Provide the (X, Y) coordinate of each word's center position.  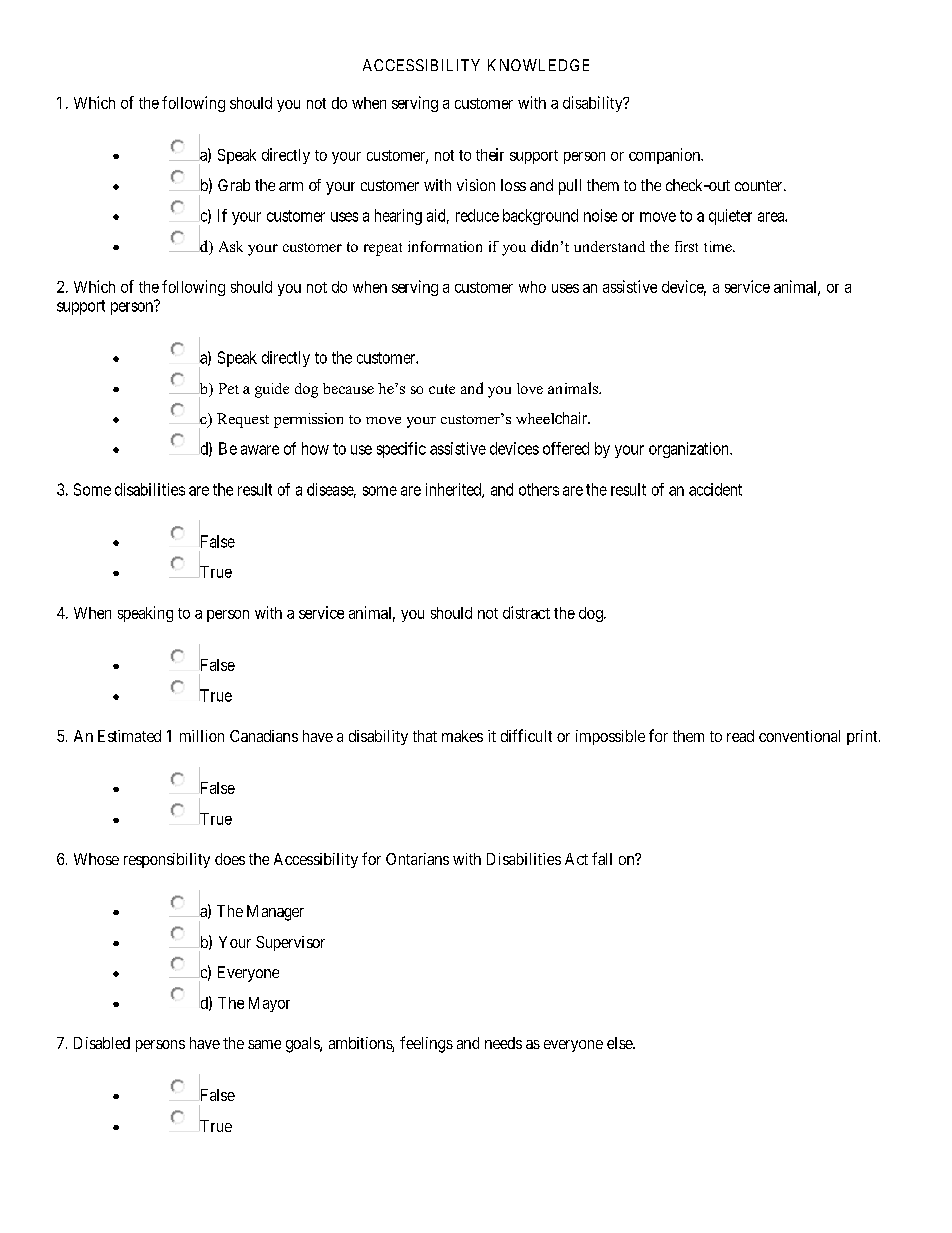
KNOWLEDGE (538, 65)
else (620, 1043)
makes (462, 736)
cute (442, 389)
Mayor (269, 1004)
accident (715, 489)
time (719, 246)
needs (503, 1043)
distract (526, 612)
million (202, 736)
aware (260, 450)
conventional (799, 736)
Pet (229, 388)
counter (760, 185)
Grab (234, 185)
